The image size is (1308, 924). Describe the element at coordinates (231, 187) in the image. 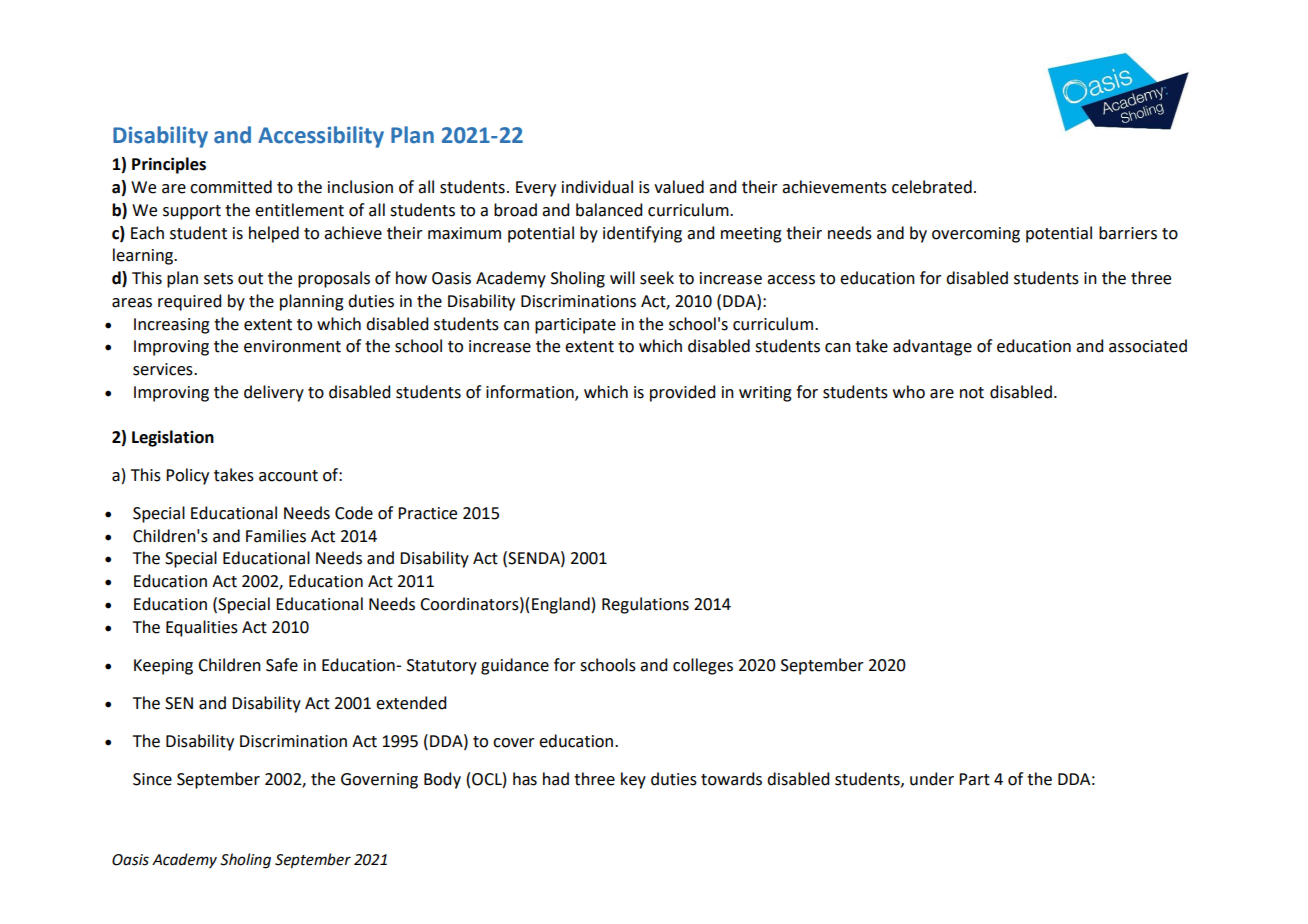

I see `committed` at that location.
